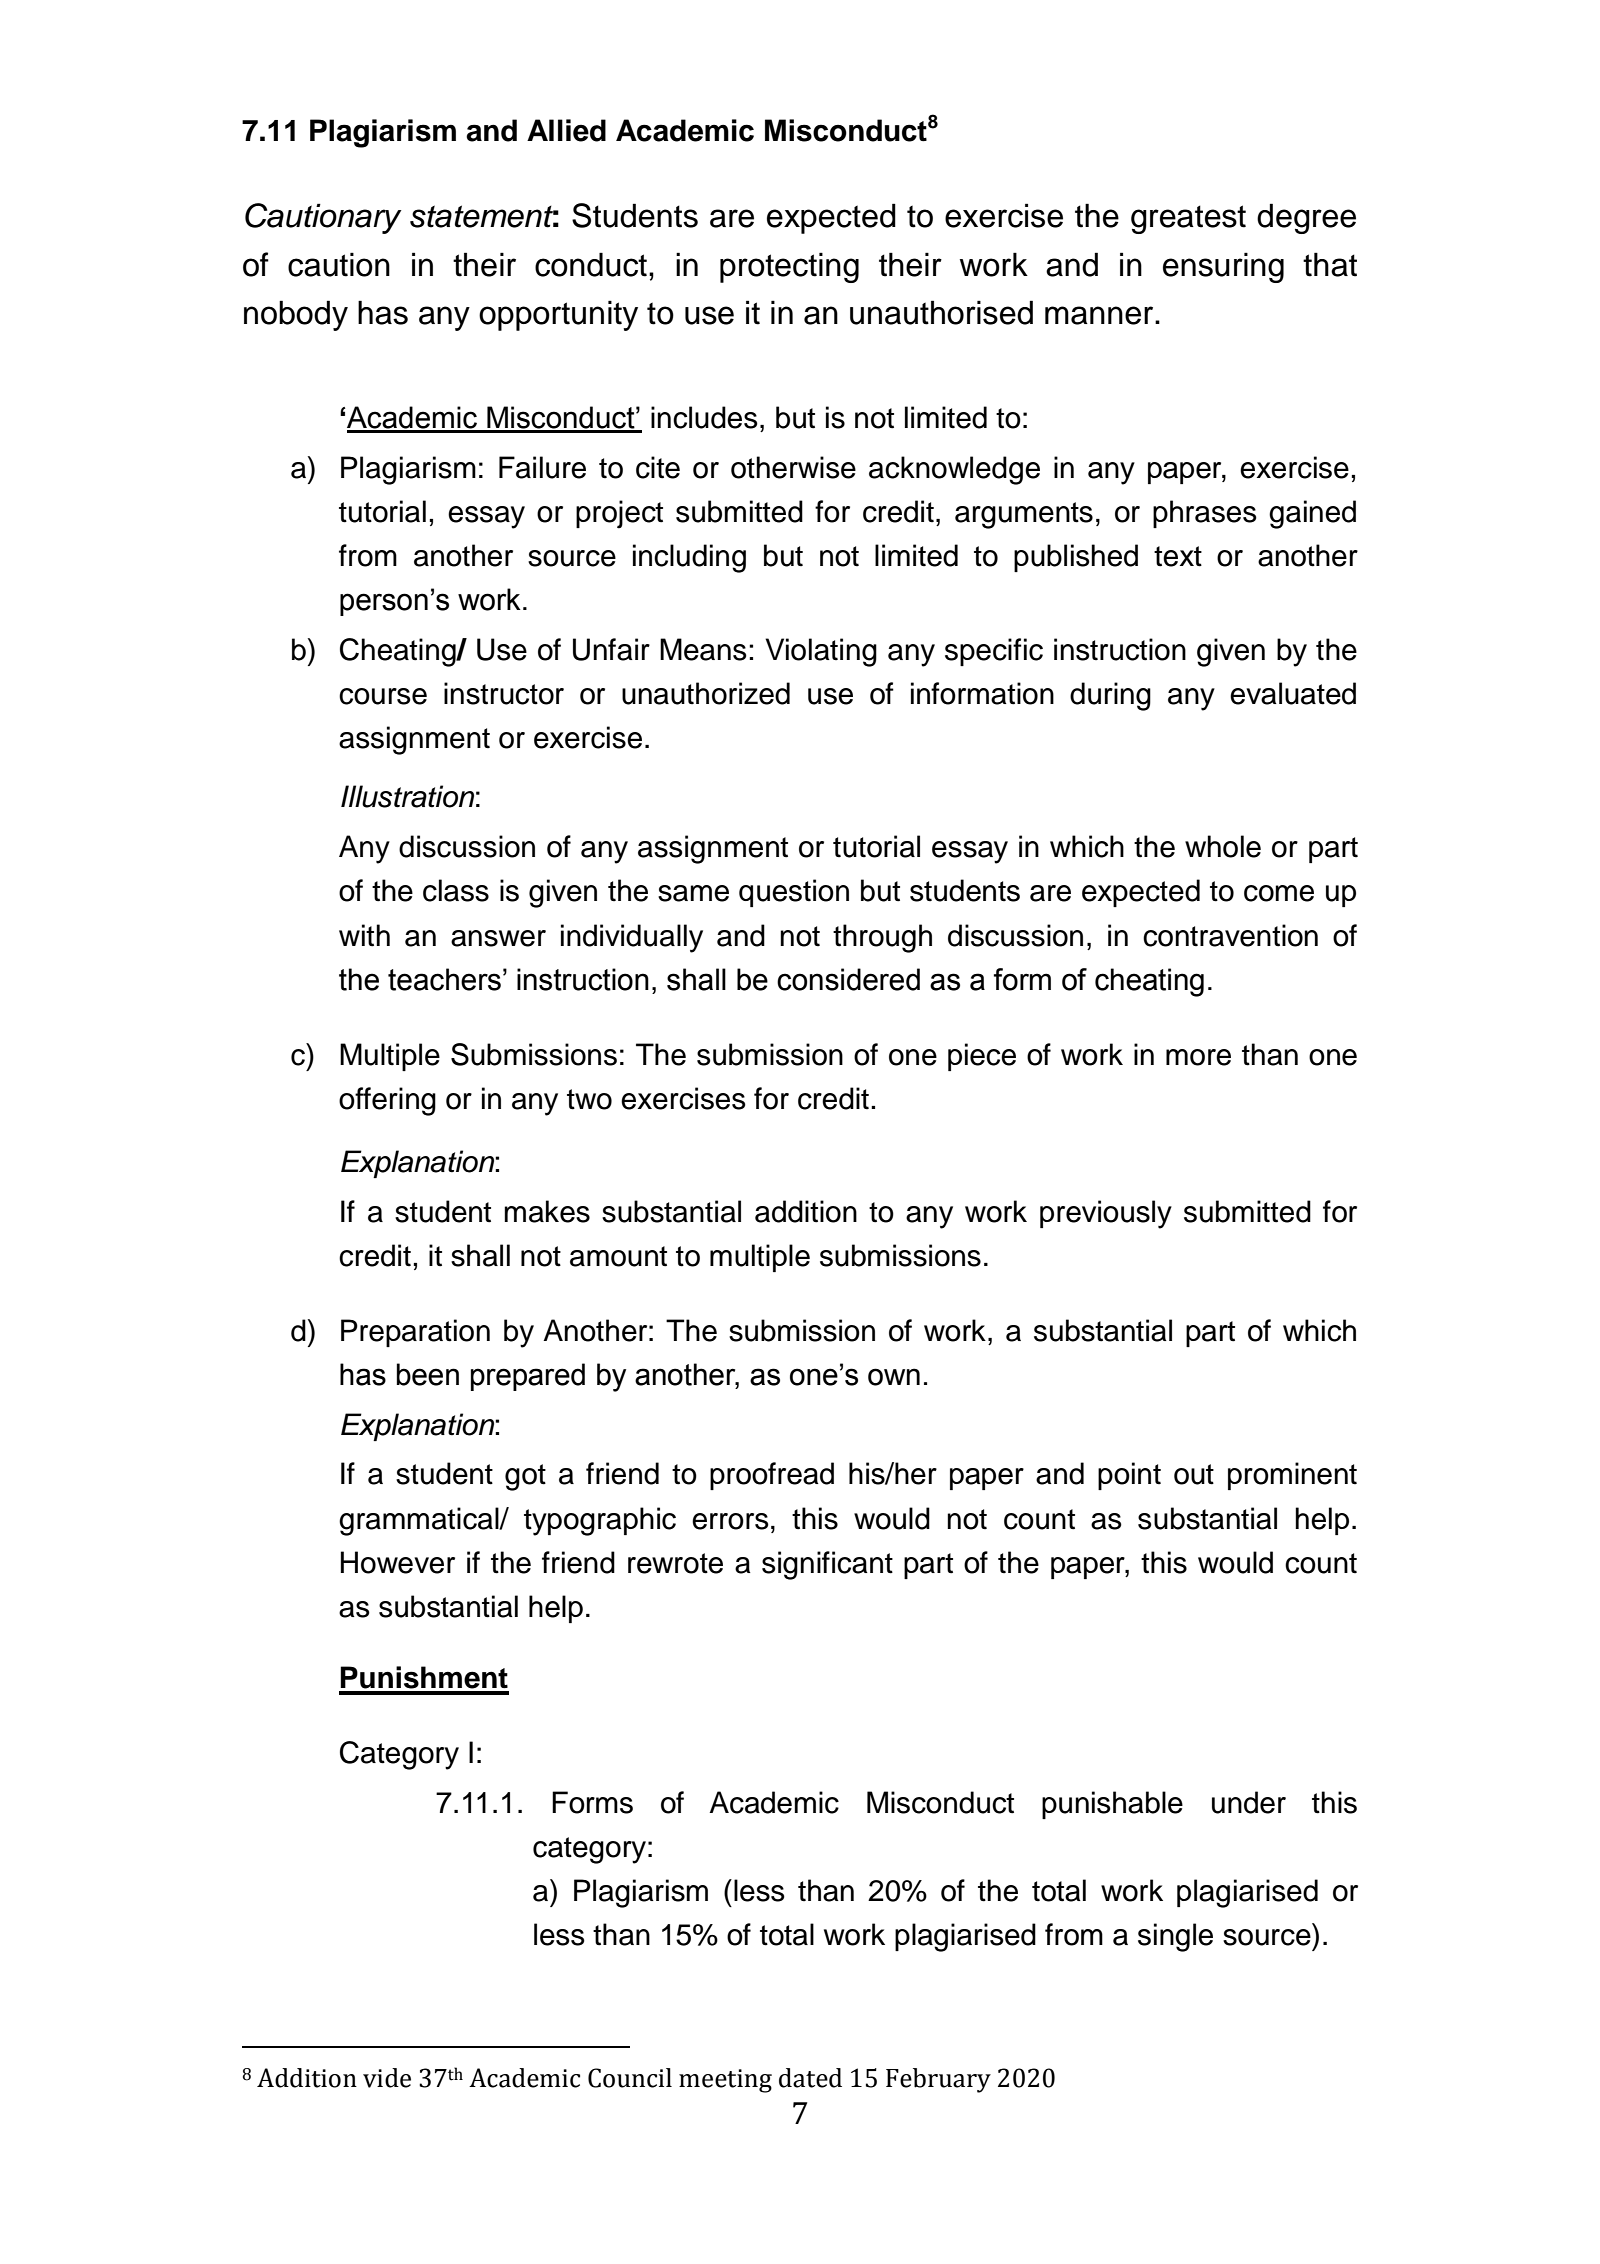 The width and height of the screenshot is (1600, 2264). Describe the element at coordinates (1293, 693) in the screenshot. I see `evaluated` at that location.
